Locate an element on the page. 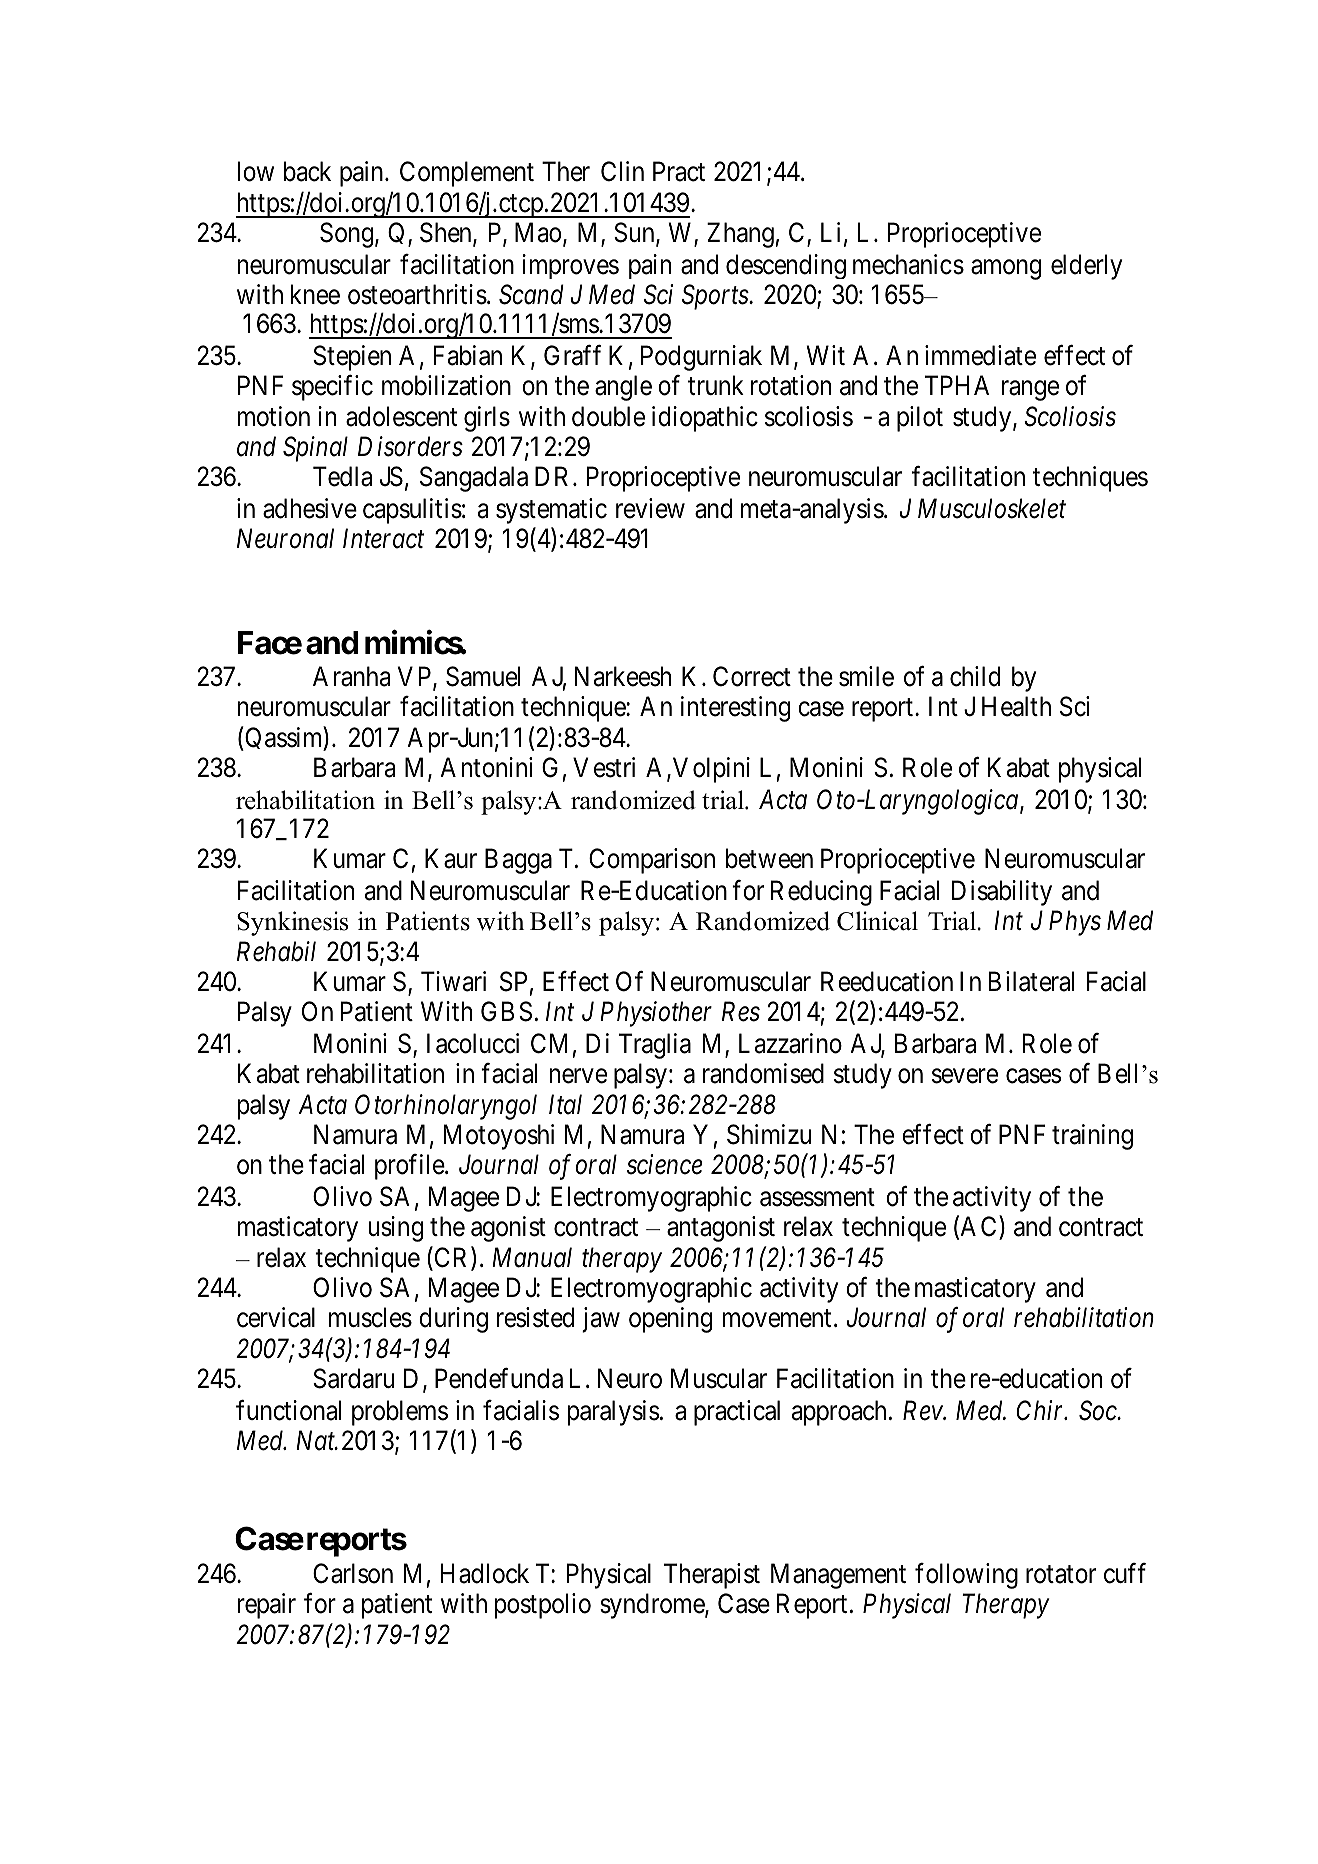 The width and height of the document is (1318, 1864). training is located at coordinates (1092, 1137).
